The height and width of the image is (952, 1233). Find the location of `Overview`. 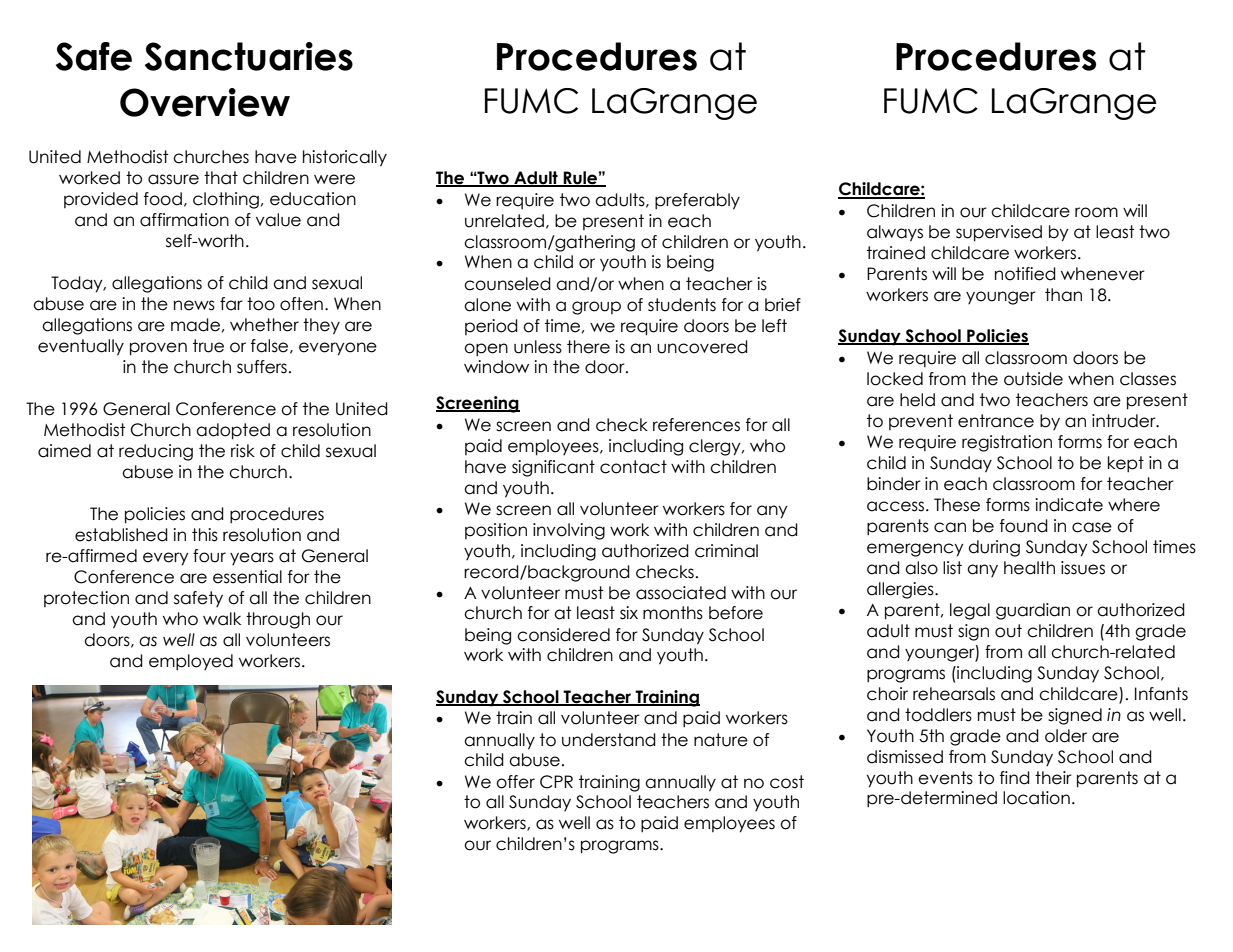

Overview is located at coordinates (205, 102).
